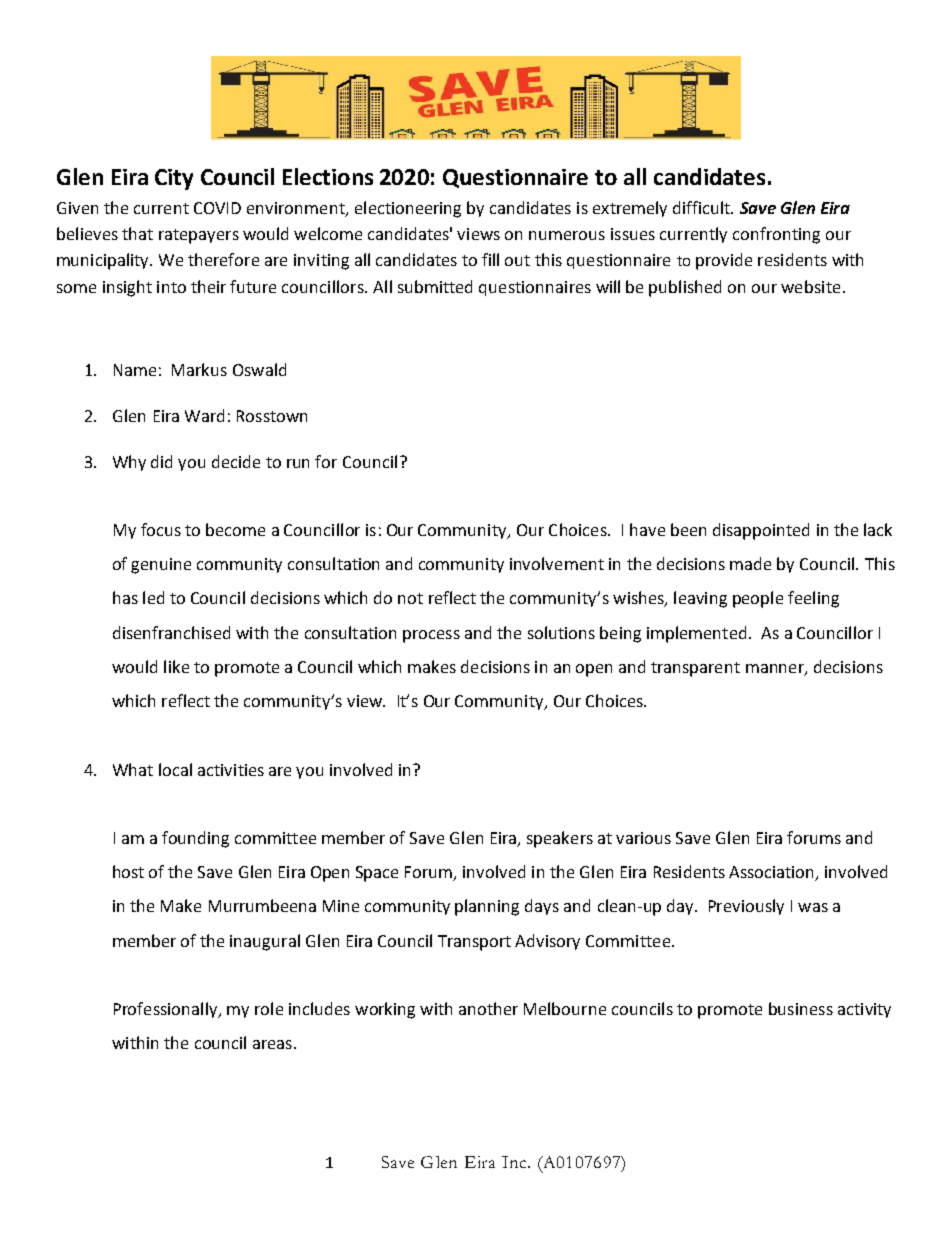 The height and width of the screenshot is (1233, 952). Describe the element at coordinates (408, 209) in the screenshot. I see `electioneering` at that location.
